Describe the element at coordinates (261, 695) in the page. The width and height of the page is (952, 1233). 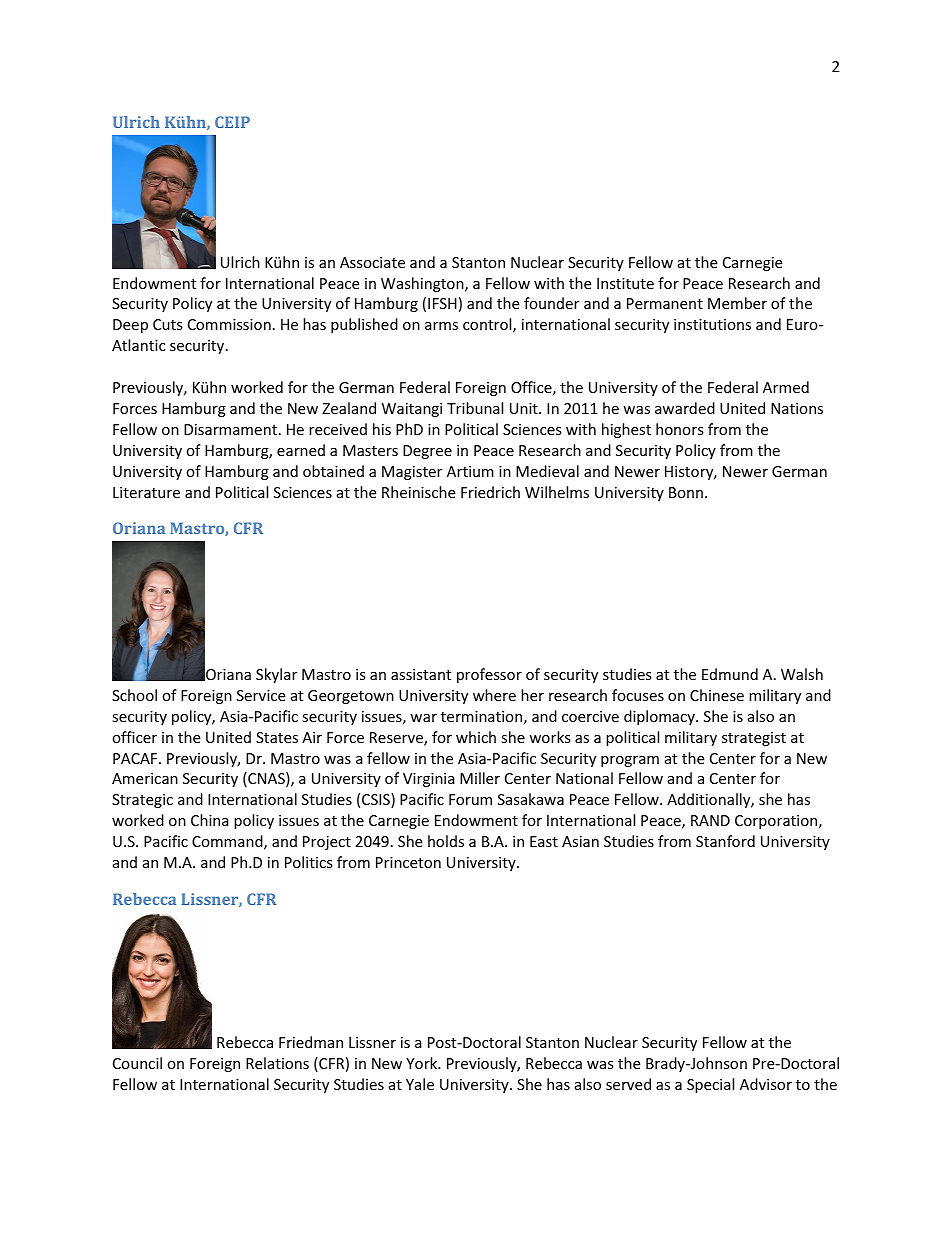
I see `Service` at that location.
